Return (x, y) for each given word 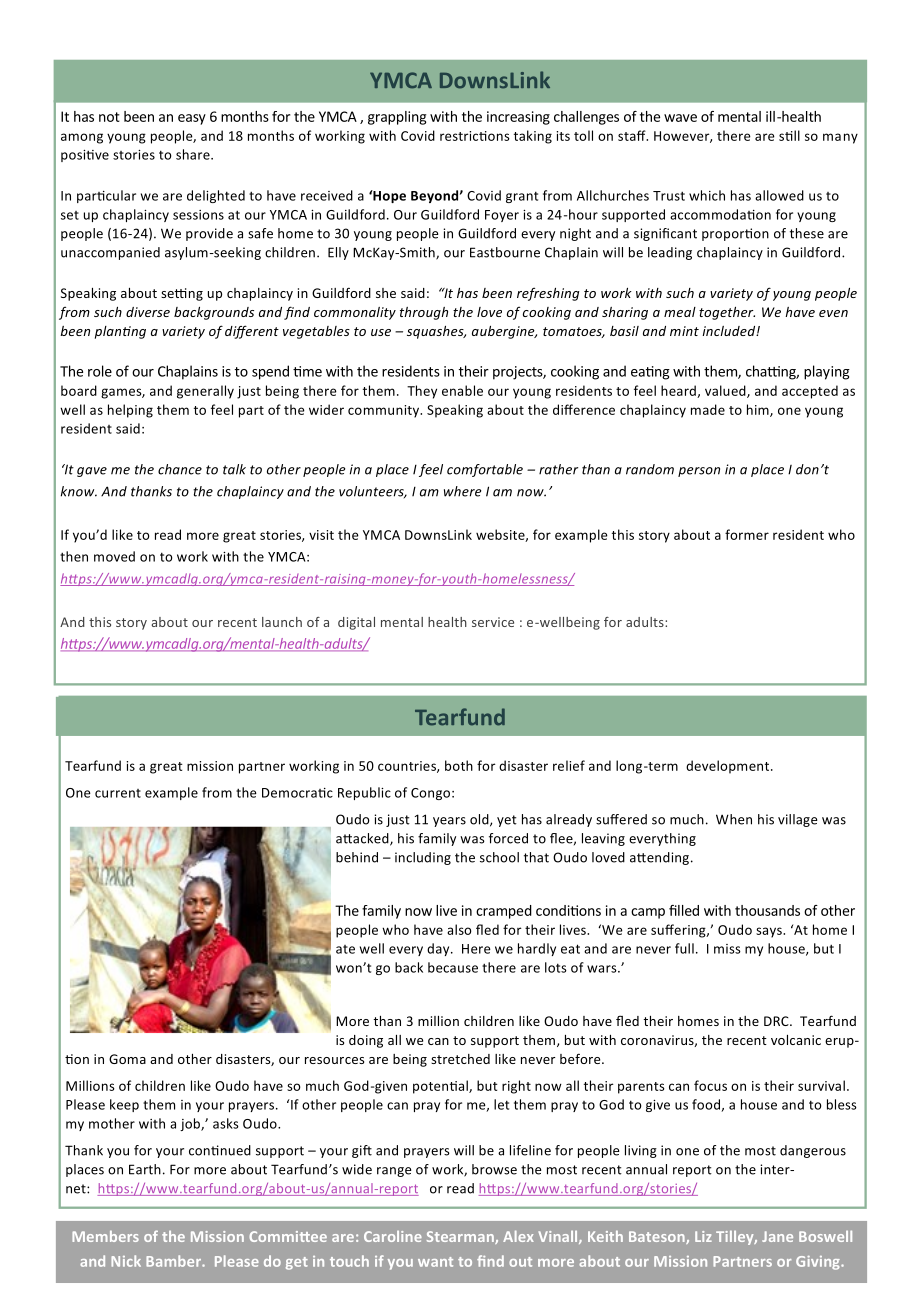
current (118, 793)
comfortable (485, 470)
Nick (126, 1261)
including (423, 858)
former (747, 534)
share (194, 154)
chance (180, 469)
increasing (518, 118)
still (789, 135)
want (435, 1262)
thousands (767, 910)
